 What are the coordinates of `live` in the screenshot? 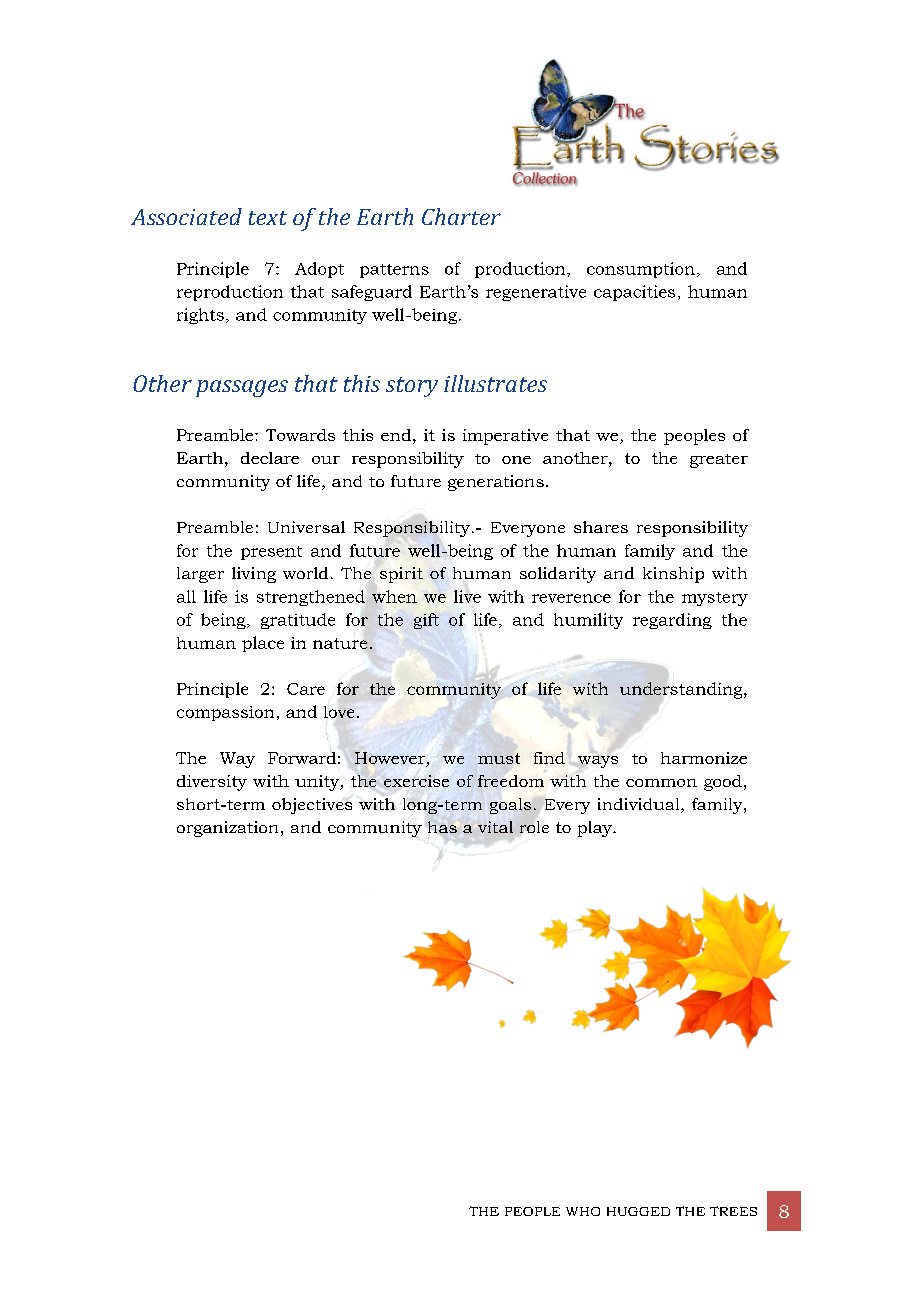 It's located at (467, 596).
